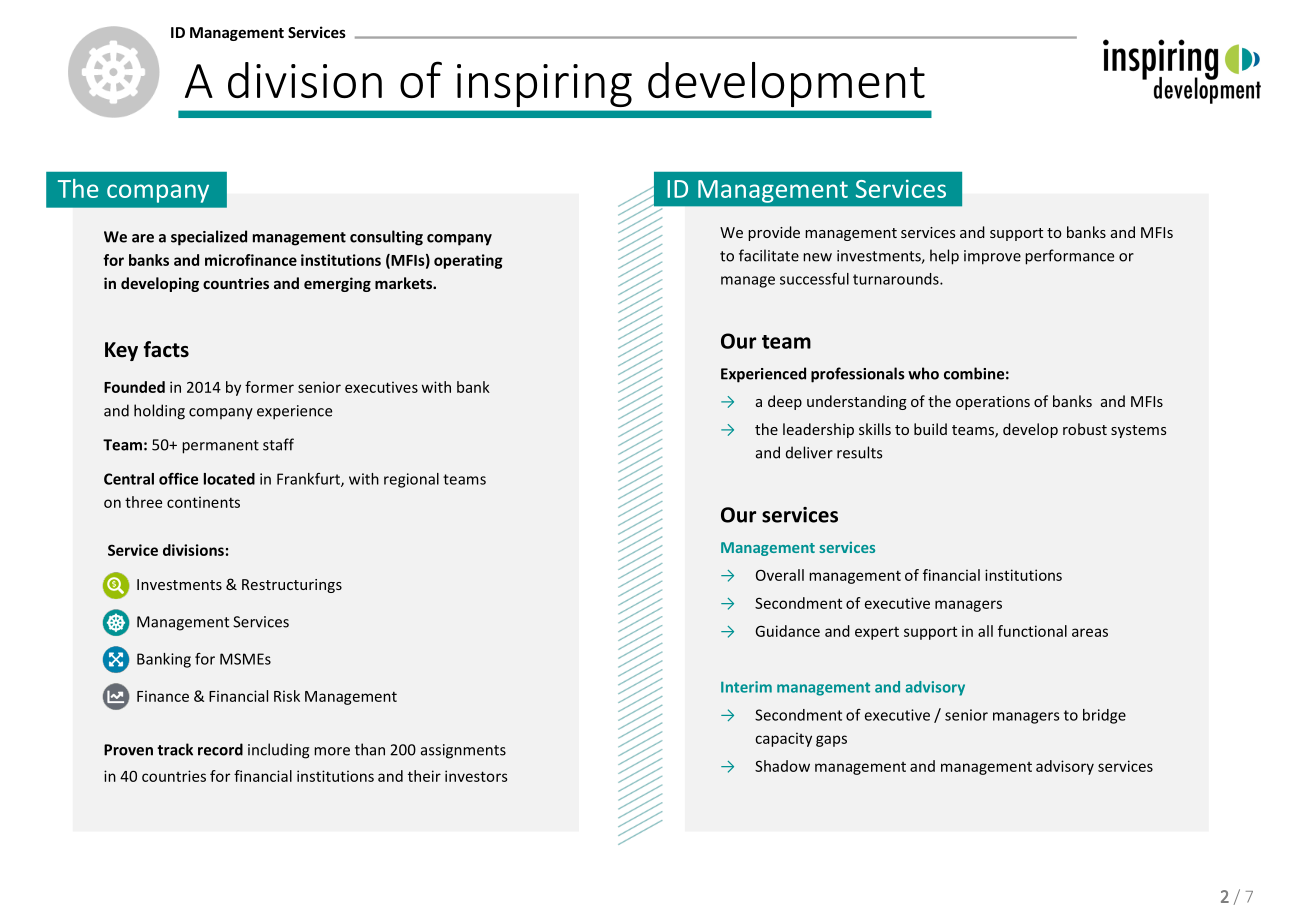 This screenshot has height=924, width=1308. Describe the element at coordinates (774, 233) in the screenshot. I see `provide` at that location.
